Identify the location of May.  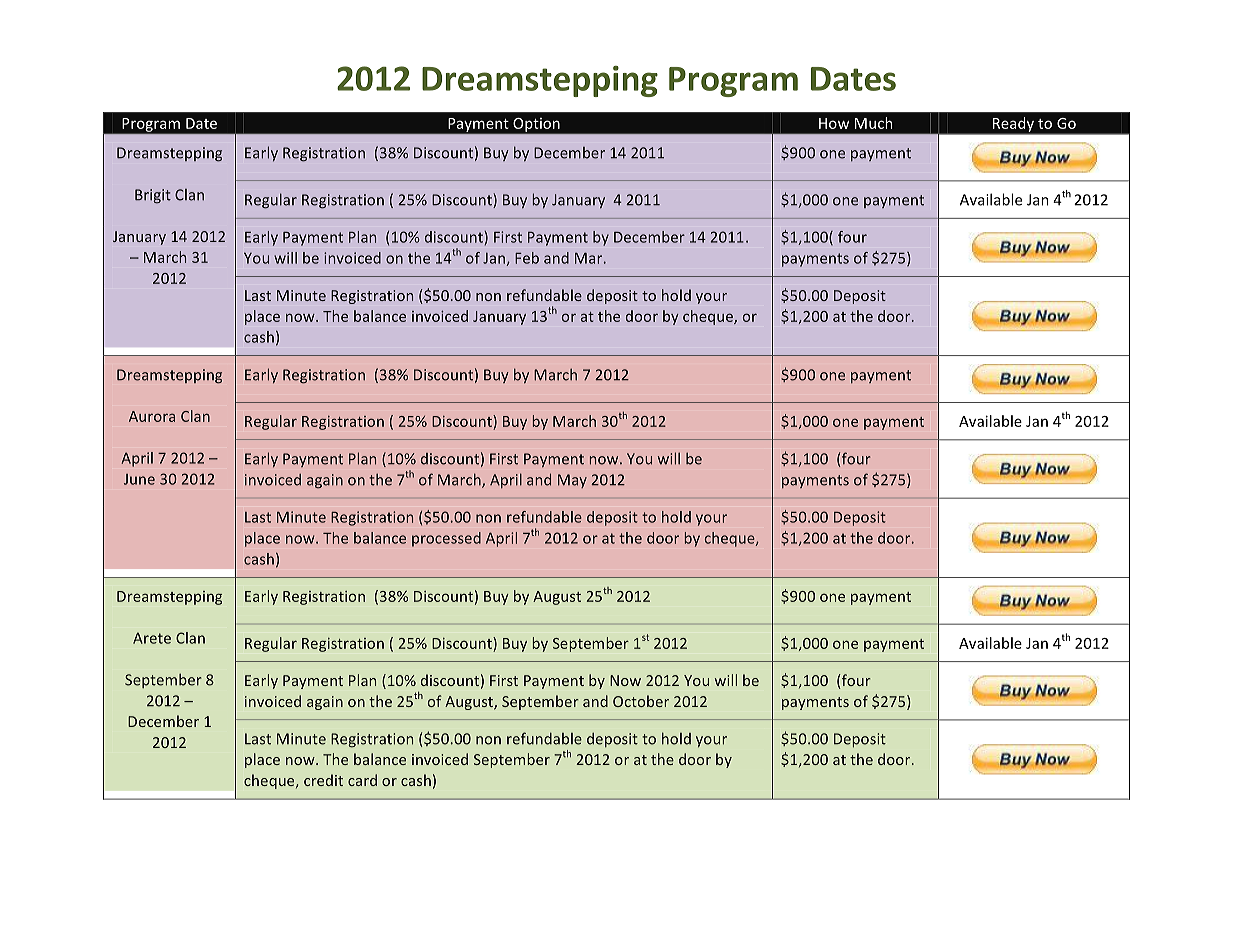
(572, 481).
